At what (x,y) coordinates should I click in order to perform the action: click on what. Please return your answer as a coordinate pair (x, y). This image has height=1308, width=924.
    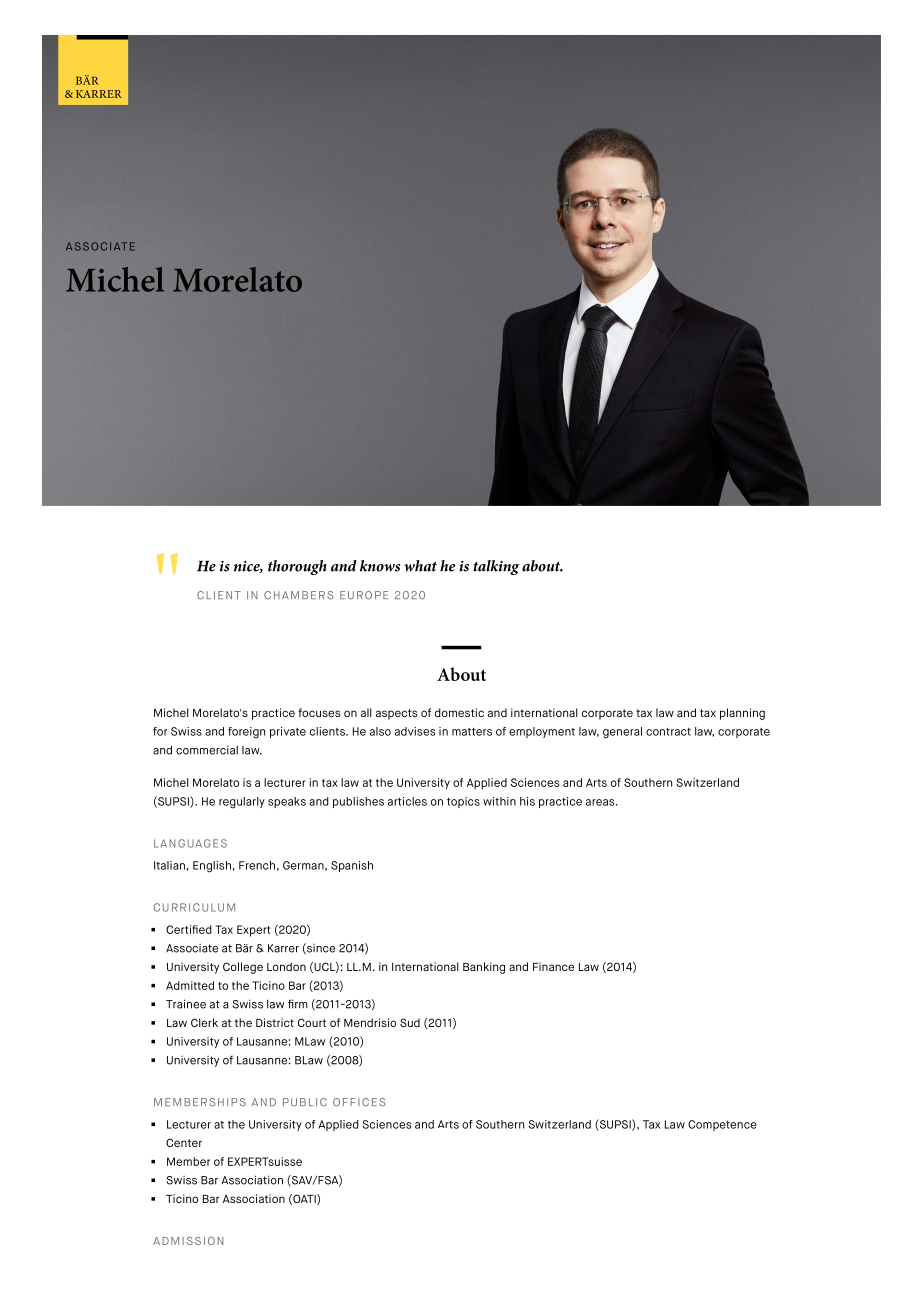
    Looking at the image, I should click on (420, 566).
